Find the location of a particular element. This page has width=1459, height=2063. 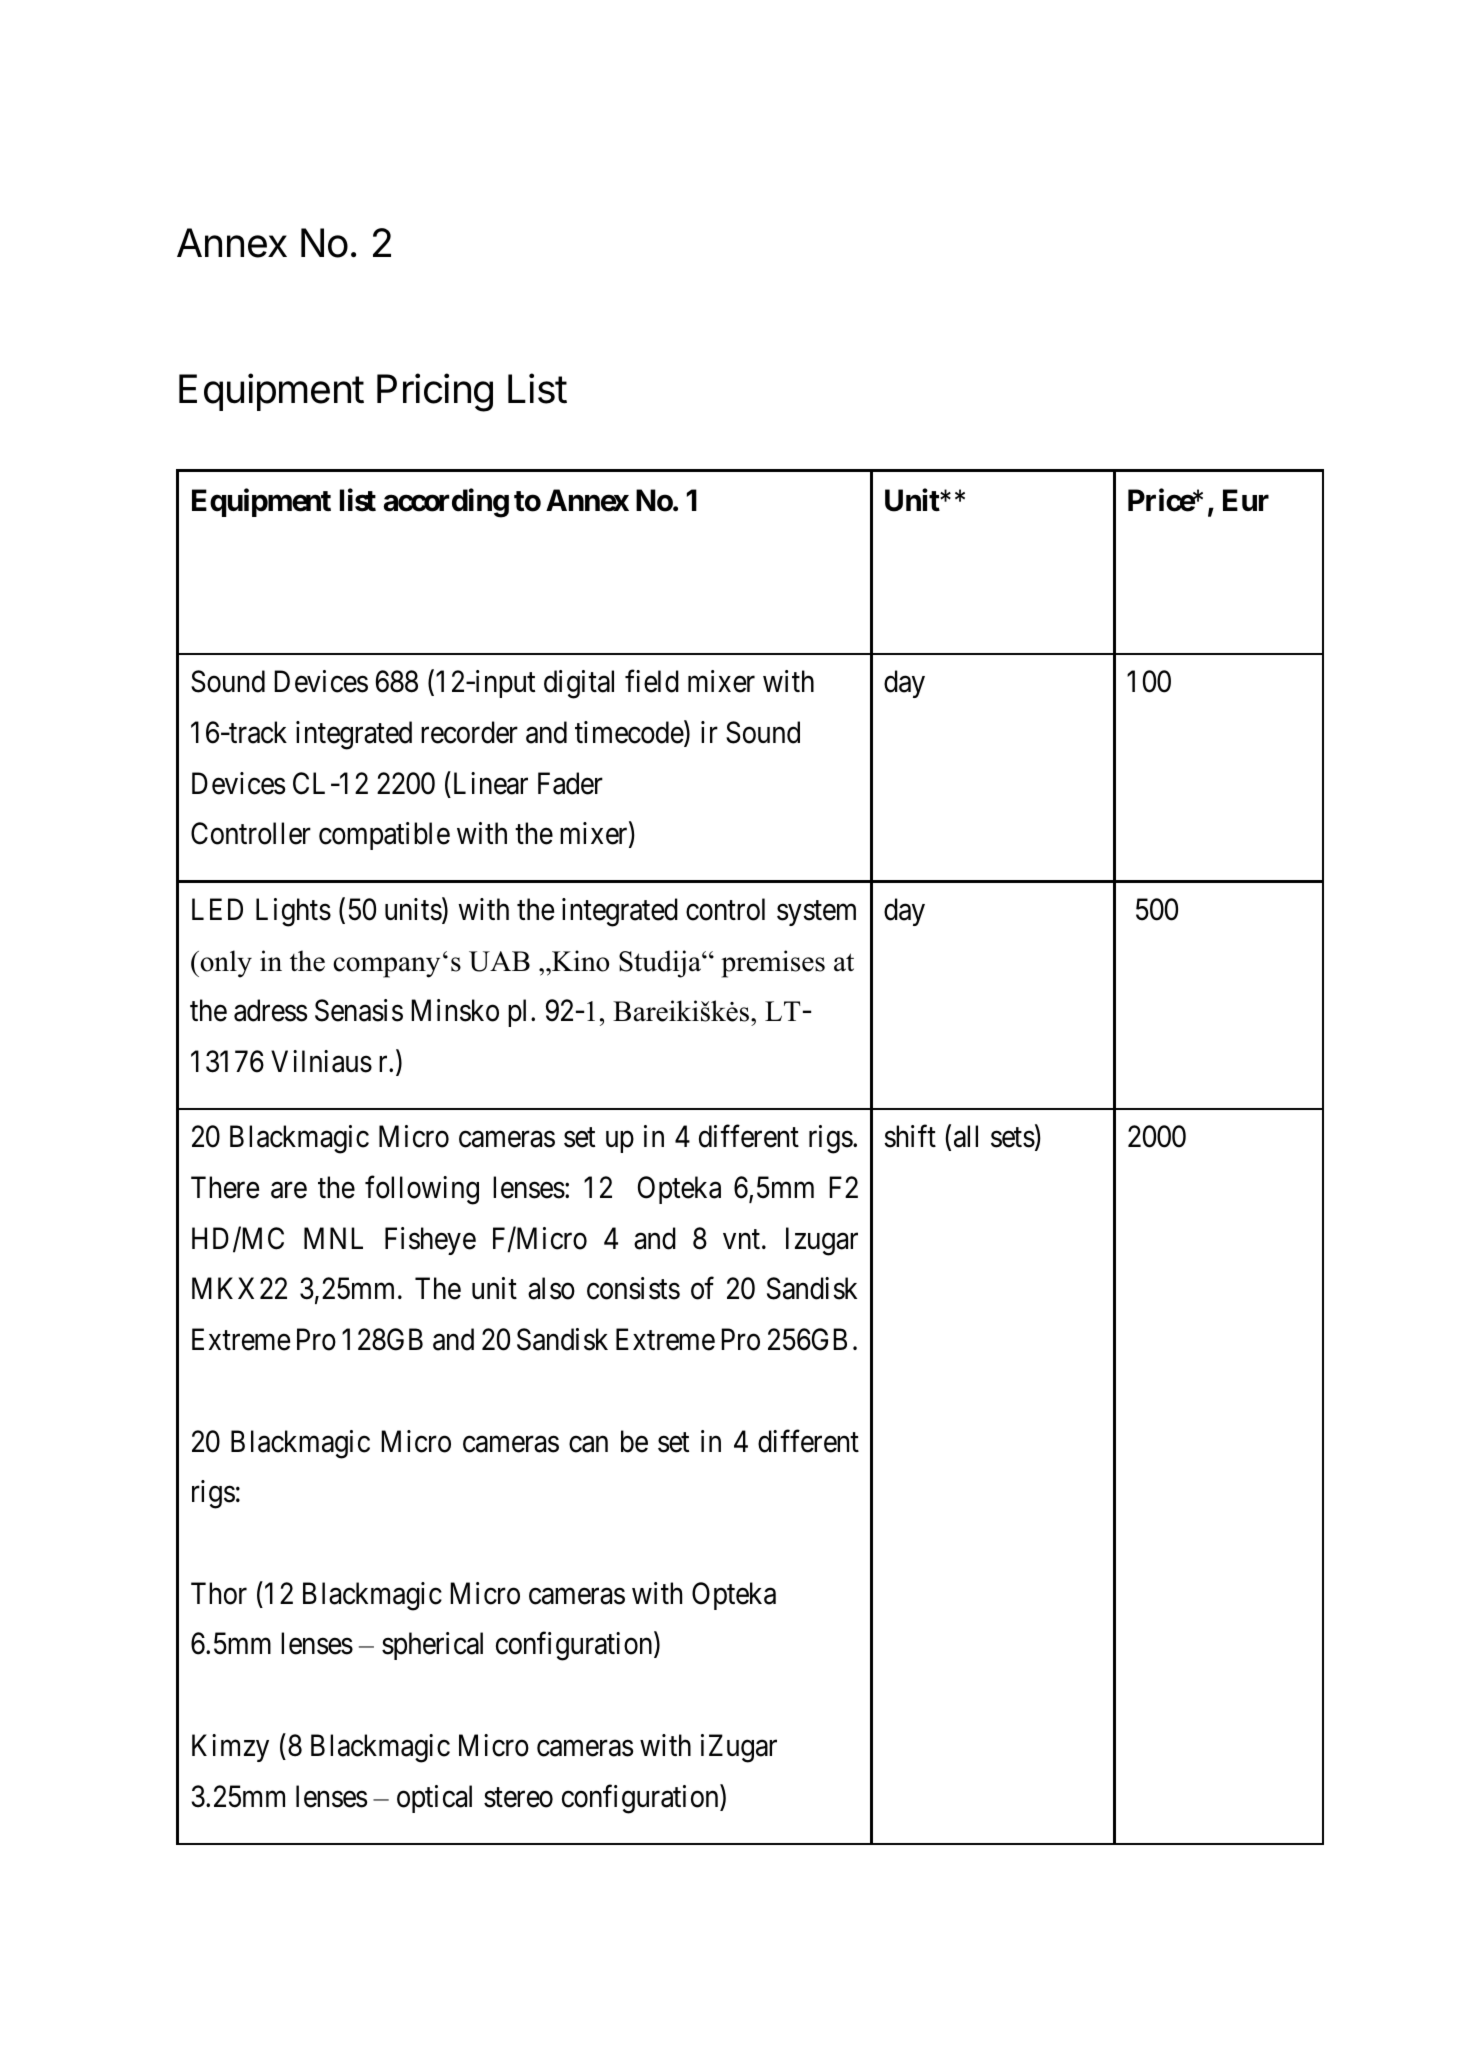

stereo is located at coordinates (518, 1798).
